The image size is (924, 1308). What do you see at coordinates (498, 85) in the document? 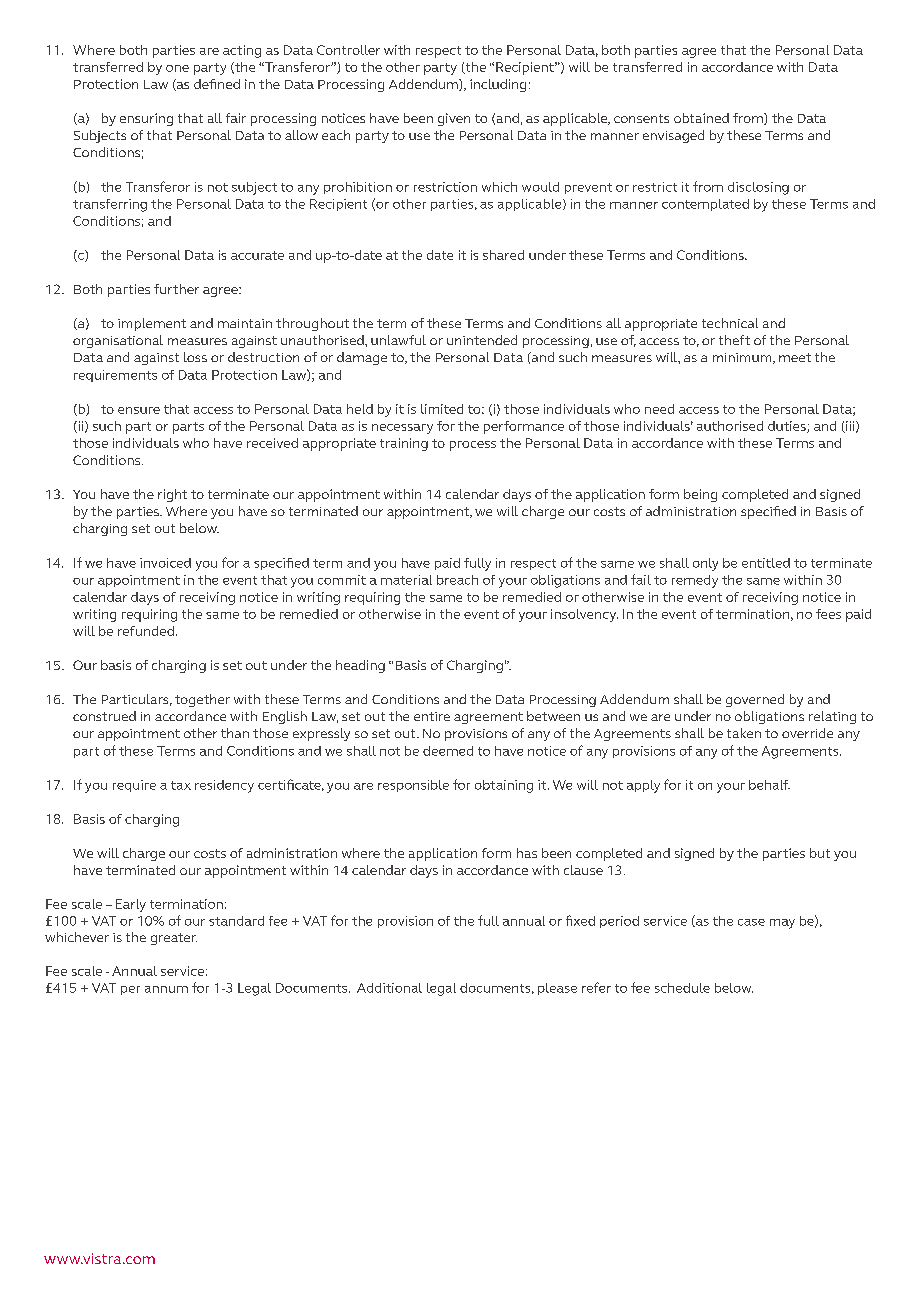
I see `including` at bounding box center [498, 85].
